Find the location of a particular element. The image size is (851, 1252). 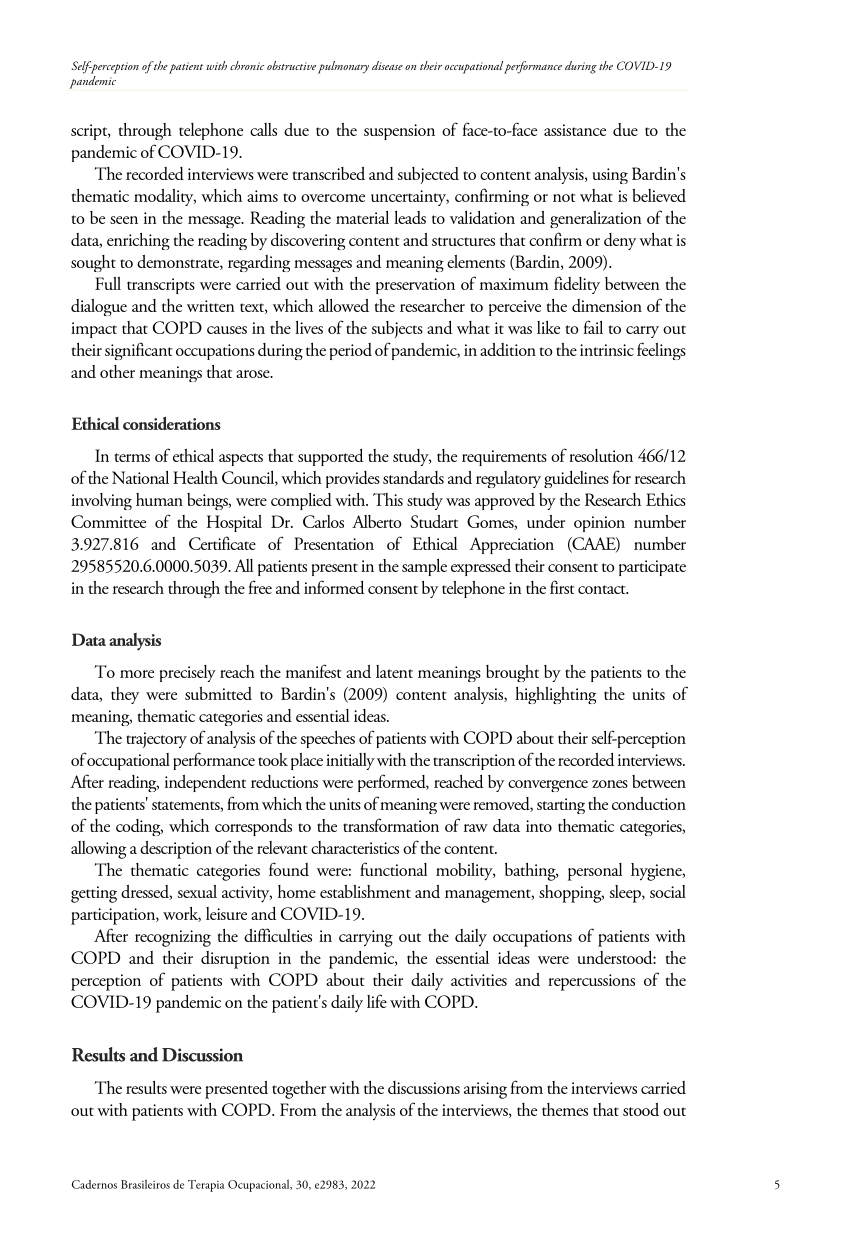

precisely is located at coordinates (188, 673).
